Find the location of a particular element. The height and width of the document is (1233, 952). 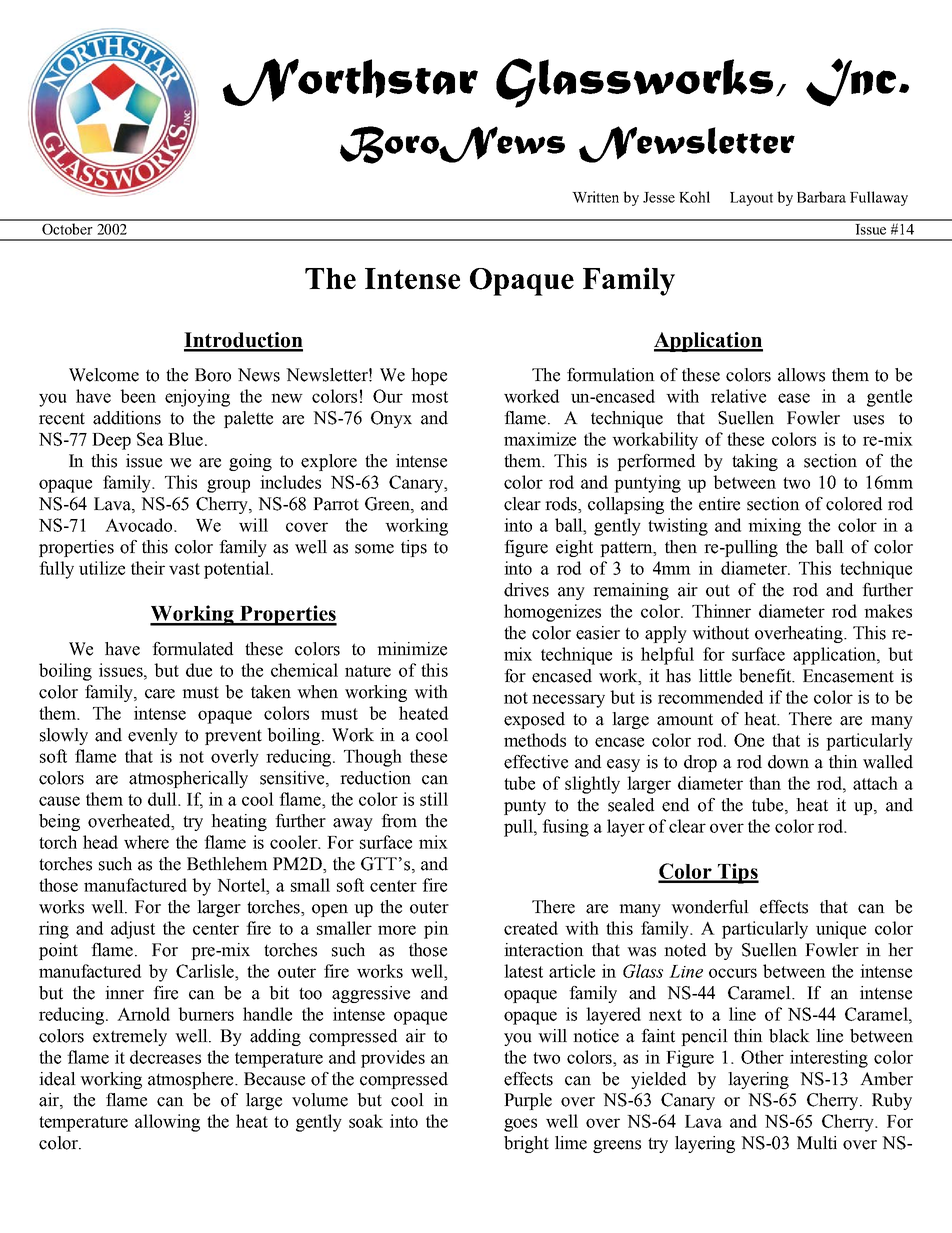

minimize is located at coordinates (412, 649).
